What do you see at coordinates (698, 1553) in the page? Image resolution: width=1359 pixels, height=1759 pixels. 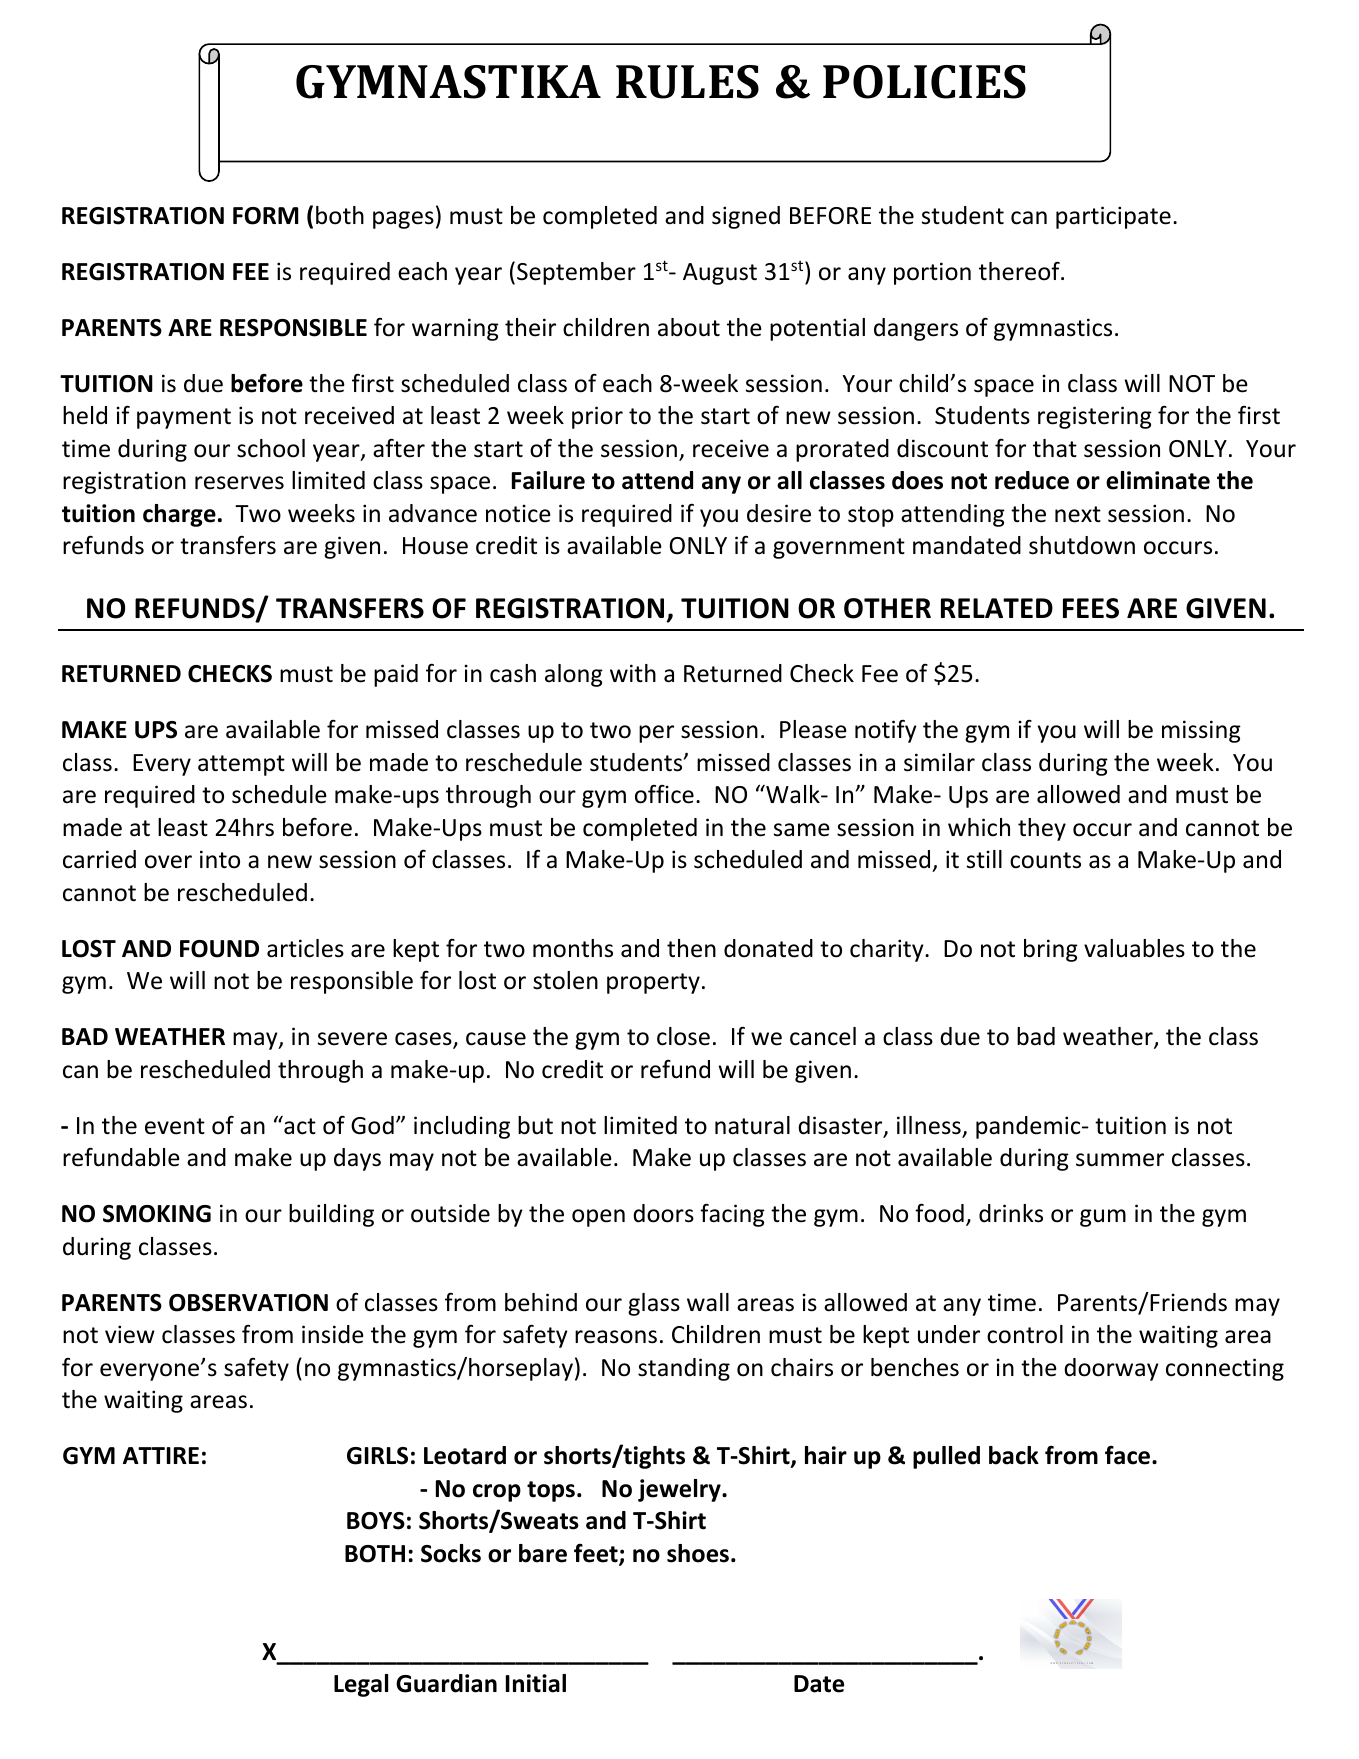 I see `shoes` at bounding box center [698, 1553].
